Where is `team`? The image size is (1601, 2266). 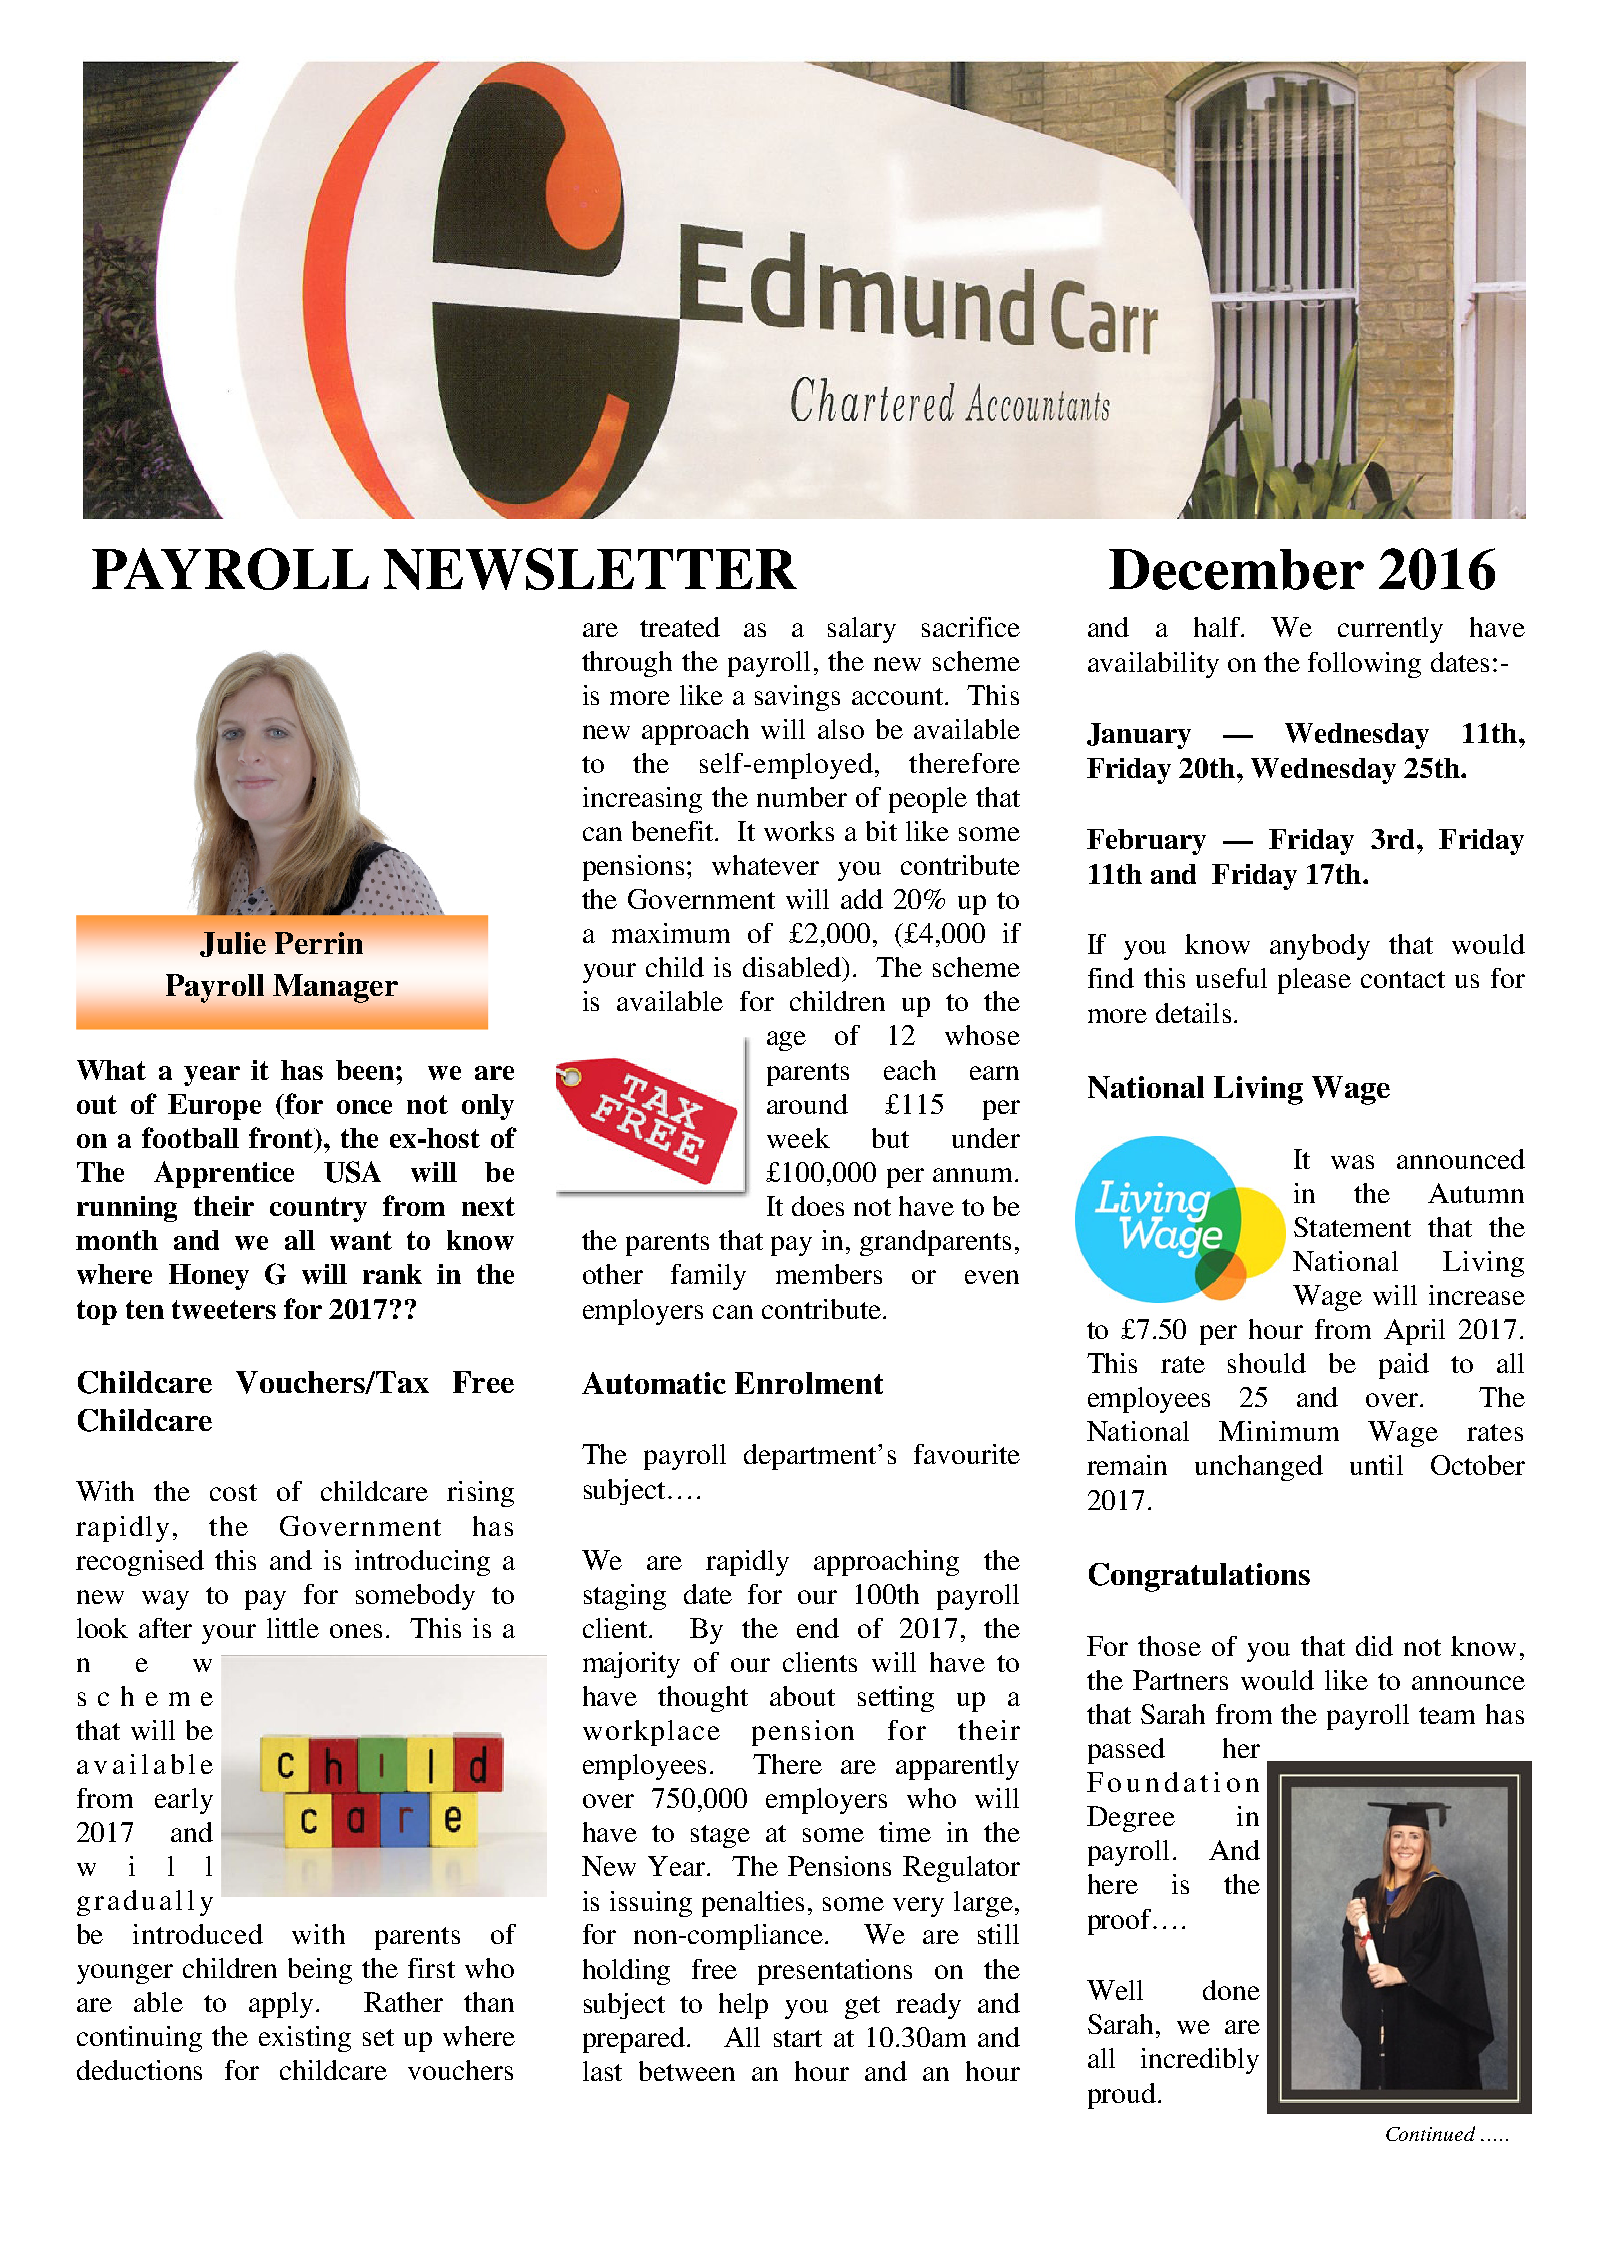 team is located at coordinates (1447, 1715).
